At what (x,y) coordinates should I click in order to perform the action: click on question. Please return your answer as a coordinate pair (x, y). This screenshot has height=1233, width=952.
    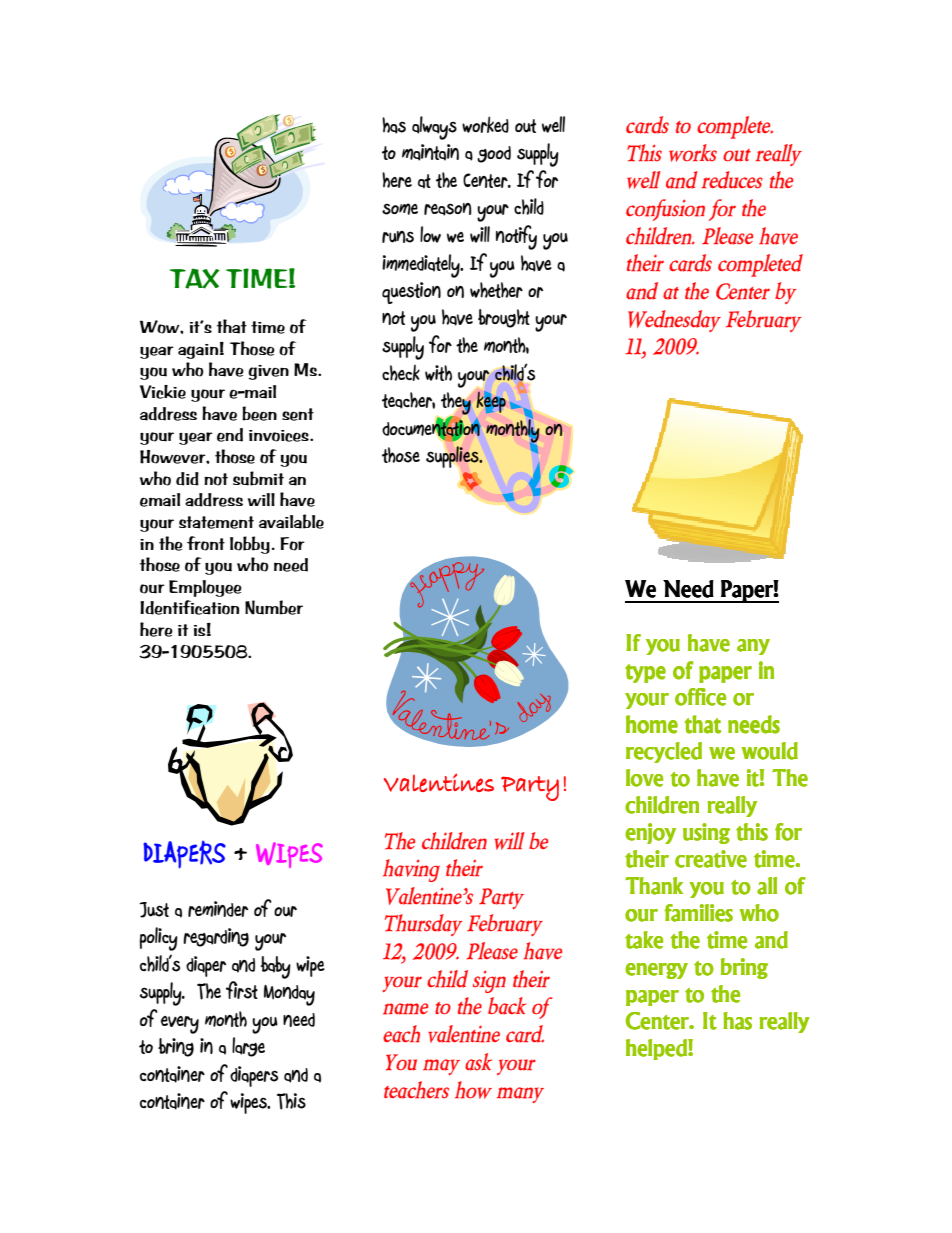
    Looking at the image, I should click on (411, 293).
